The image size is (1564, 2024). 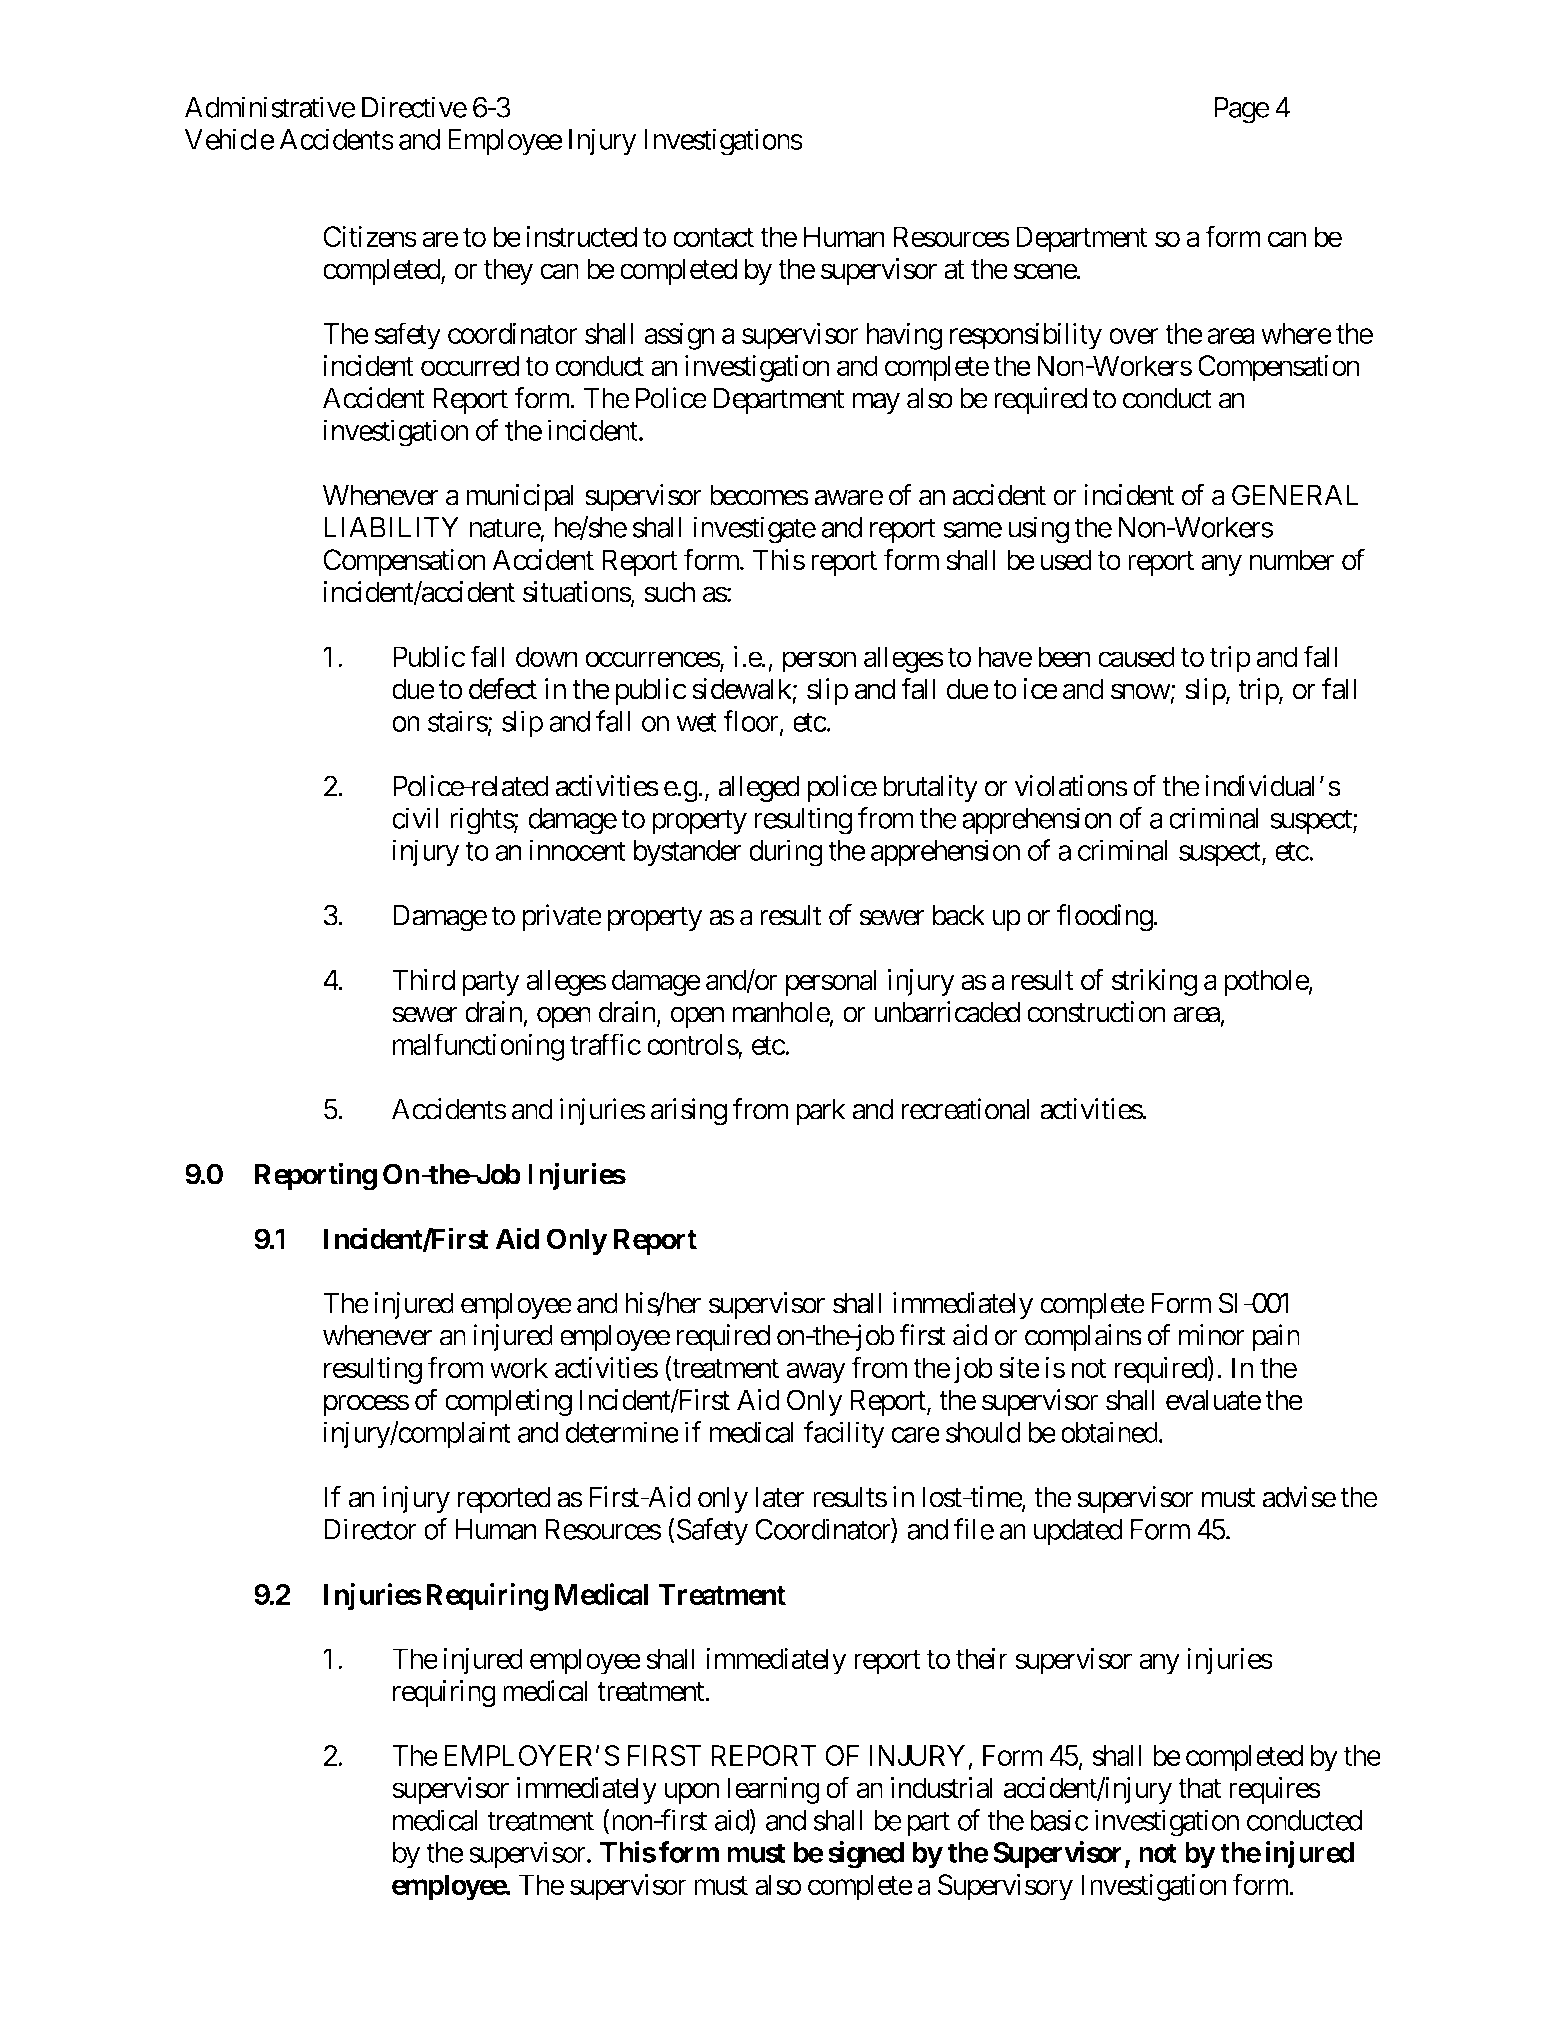 I want to click on striking, so click(x=1154, y=982).
